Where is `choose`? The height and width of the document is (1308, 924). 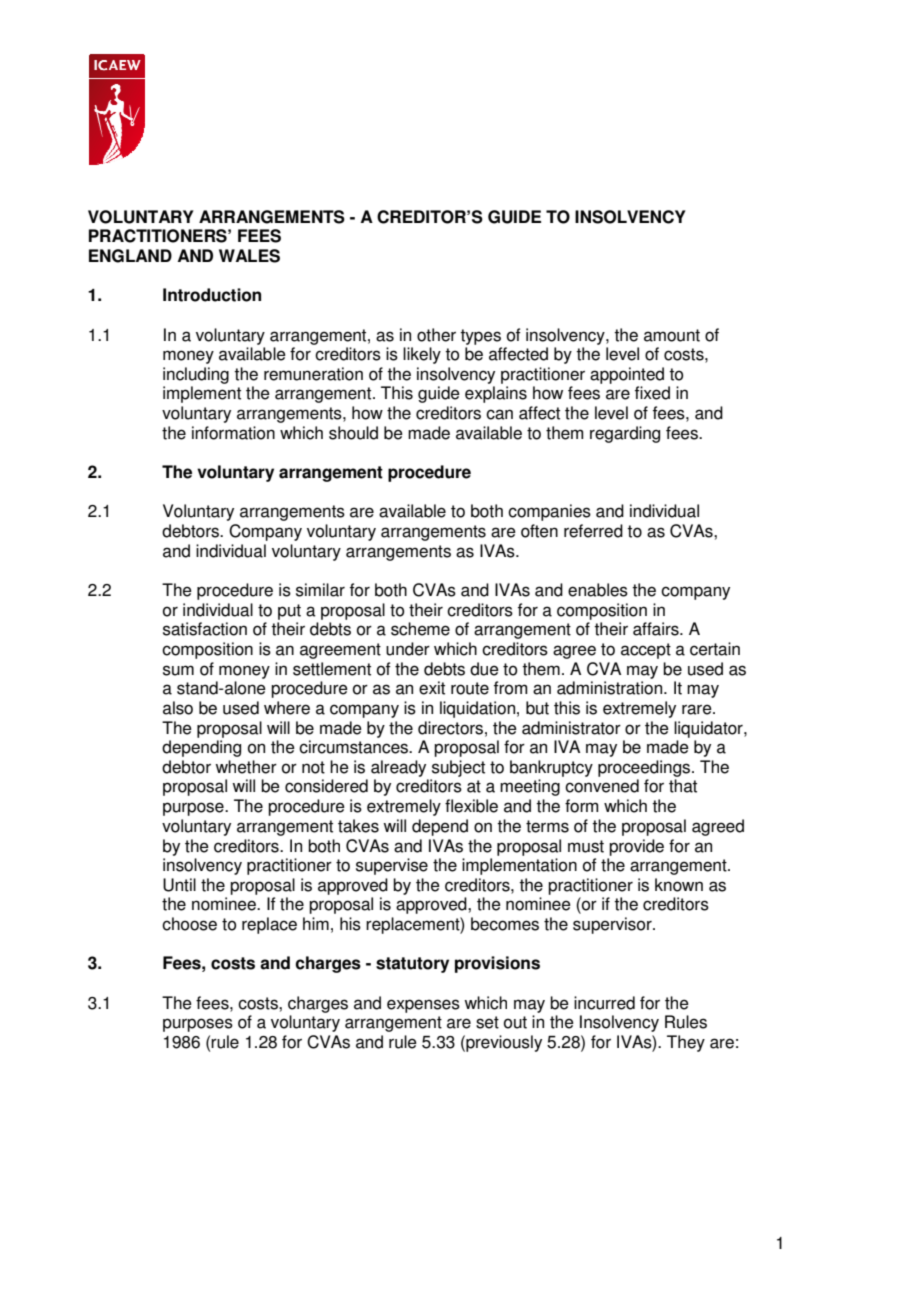
choose is located at coordinates (189, 924).
